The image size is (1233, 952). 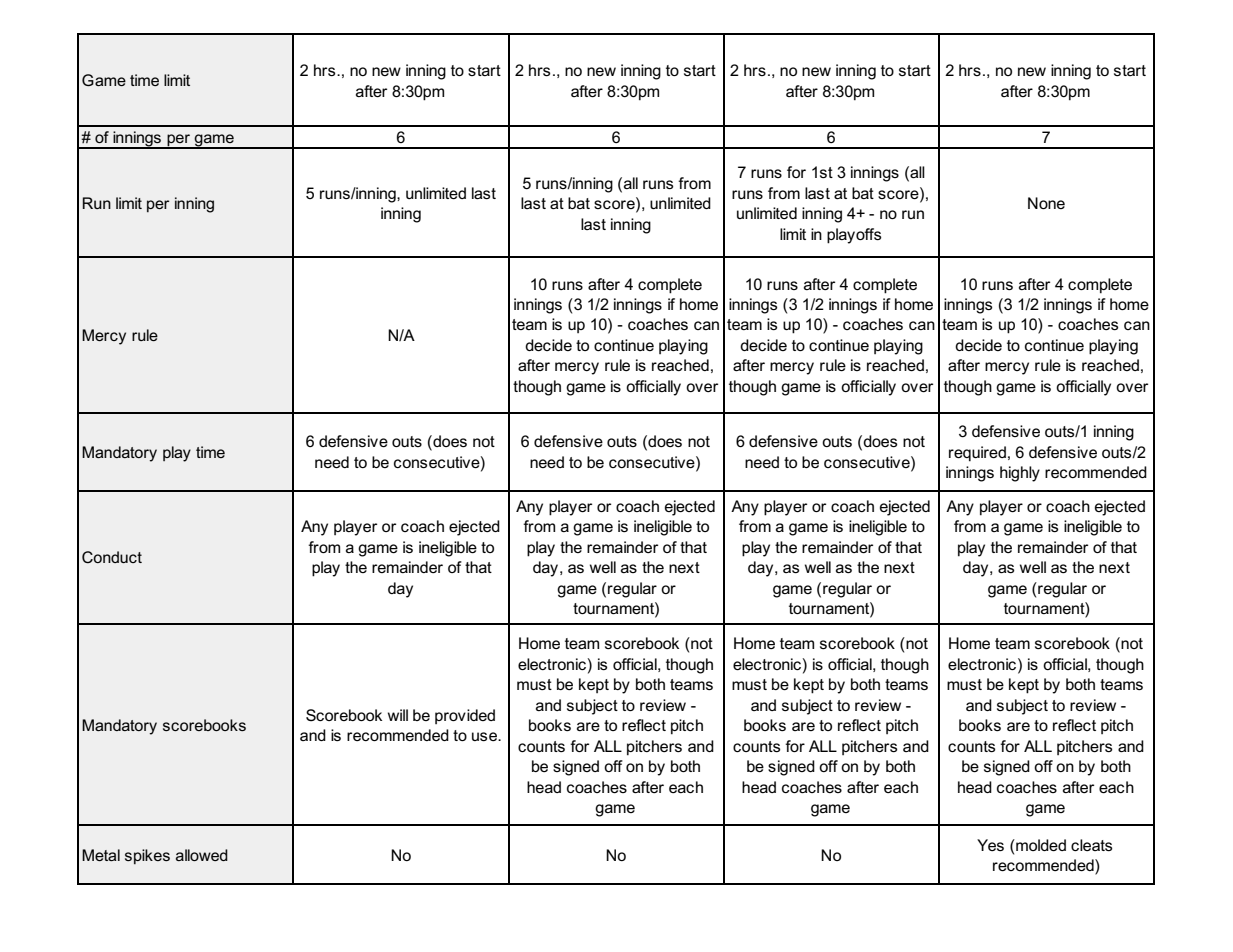 What do you see at coordinates (977, 454) in the document?
I see `required` at bounding box center [977, 454].
